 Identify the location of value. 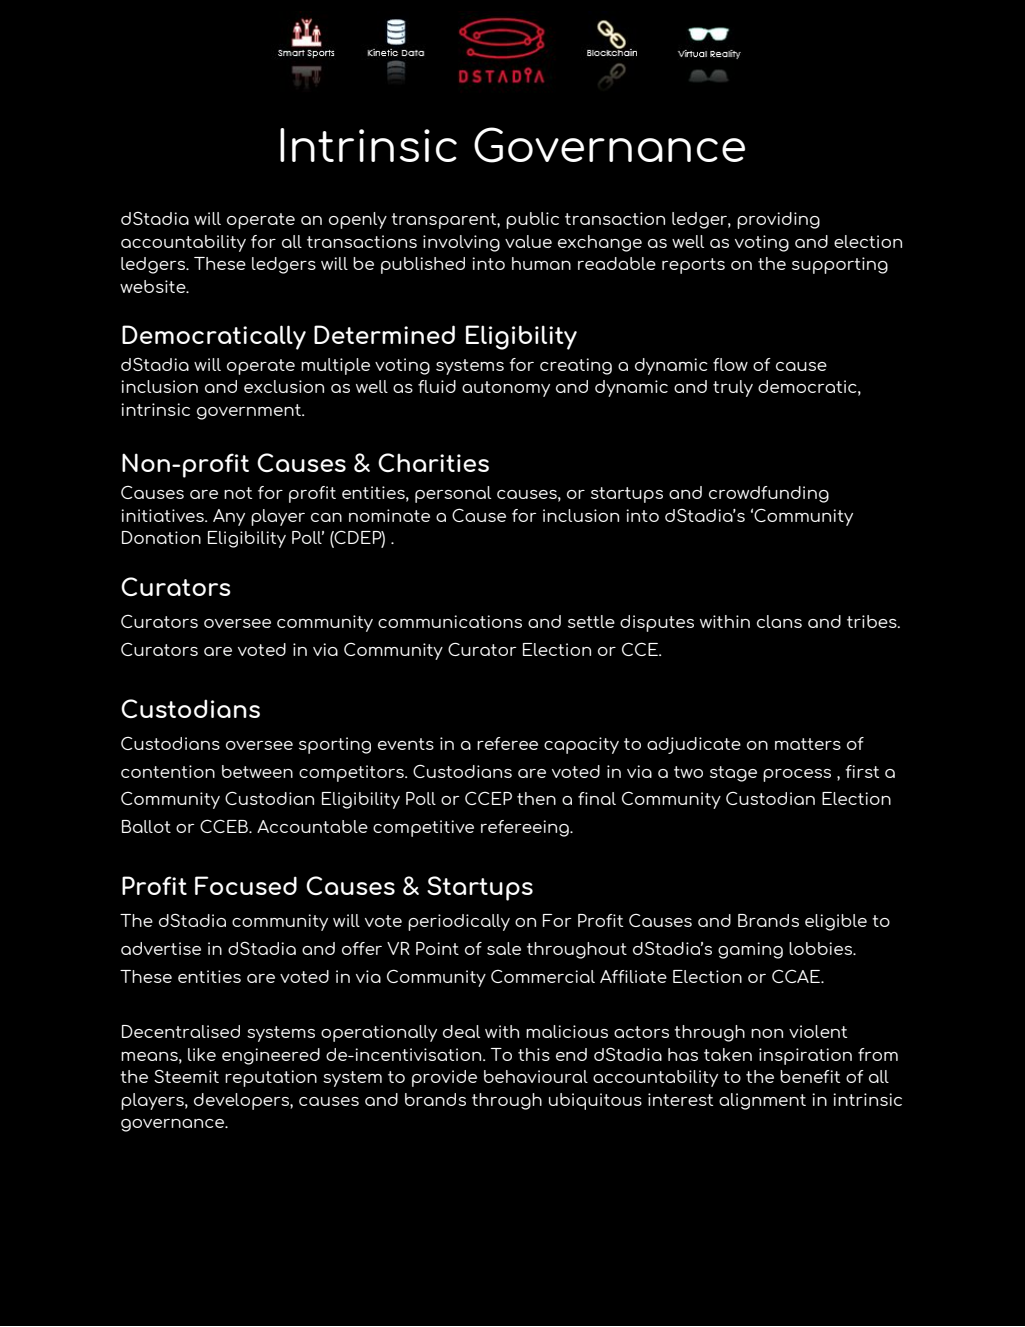
(528, 241).
